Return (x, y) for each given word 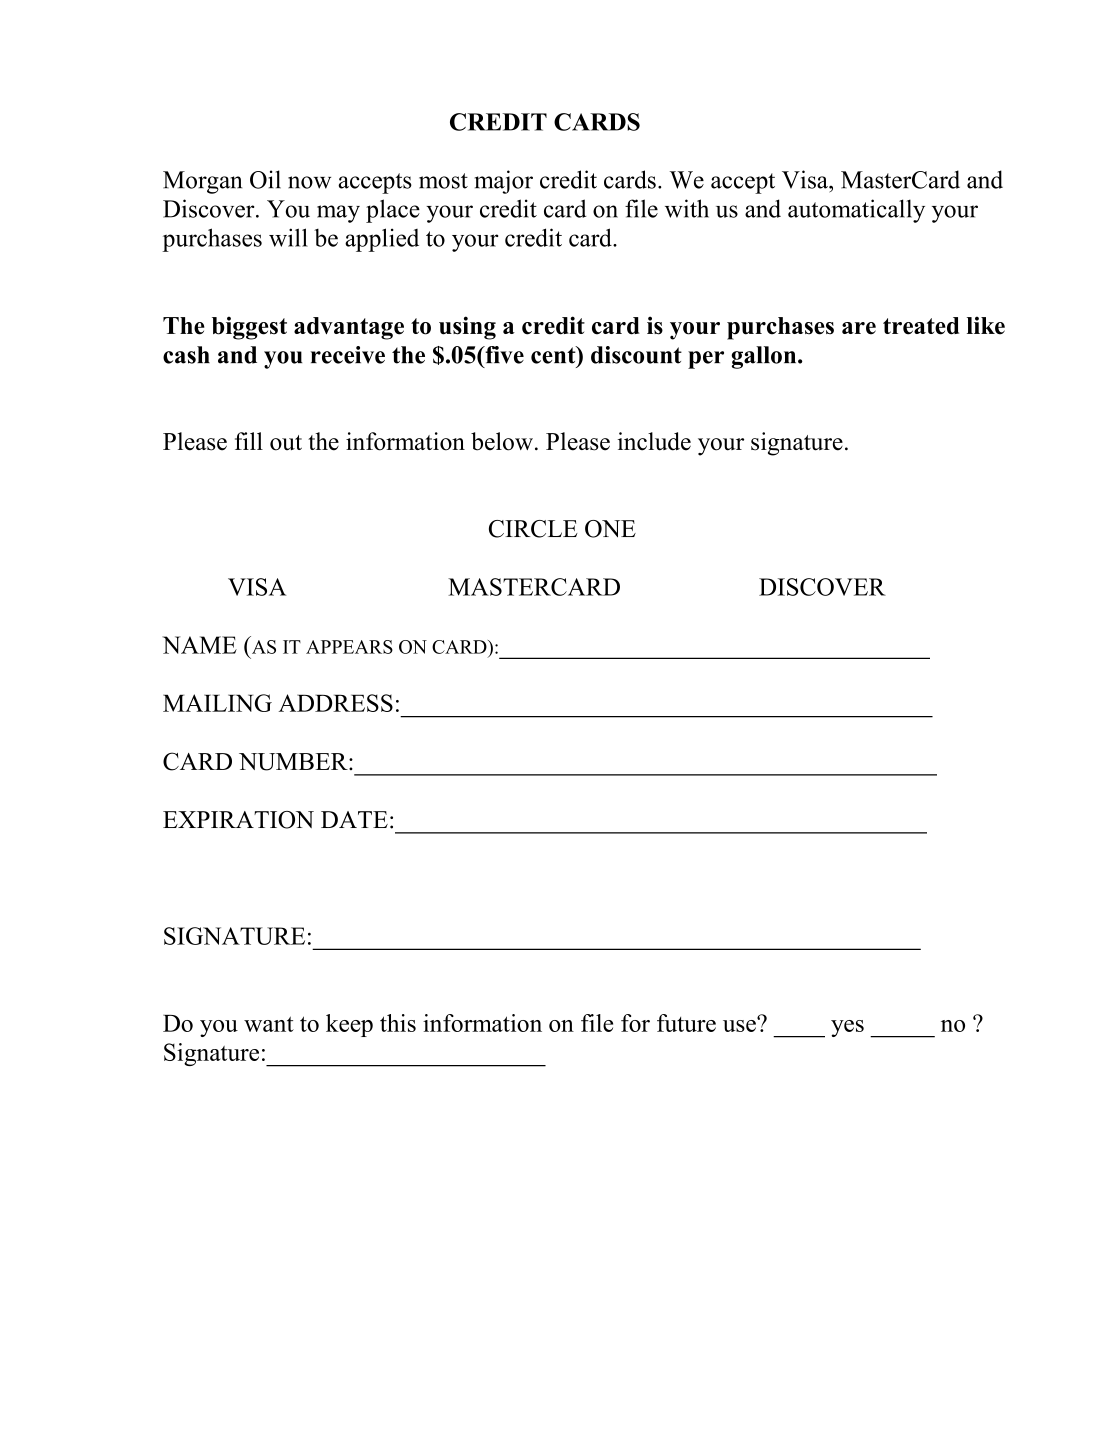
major (504, 182)
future (686, 1023)
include (654, 441)
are (859, 328)
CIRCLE (533, 529)
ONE (610, 529)
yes (847, 1028)
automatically (856, 211)
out (286, 443)
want (269, 1024)
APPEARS (349, 647)
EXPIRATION (238, 820)
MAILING (217, 703)
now (309, 182)
